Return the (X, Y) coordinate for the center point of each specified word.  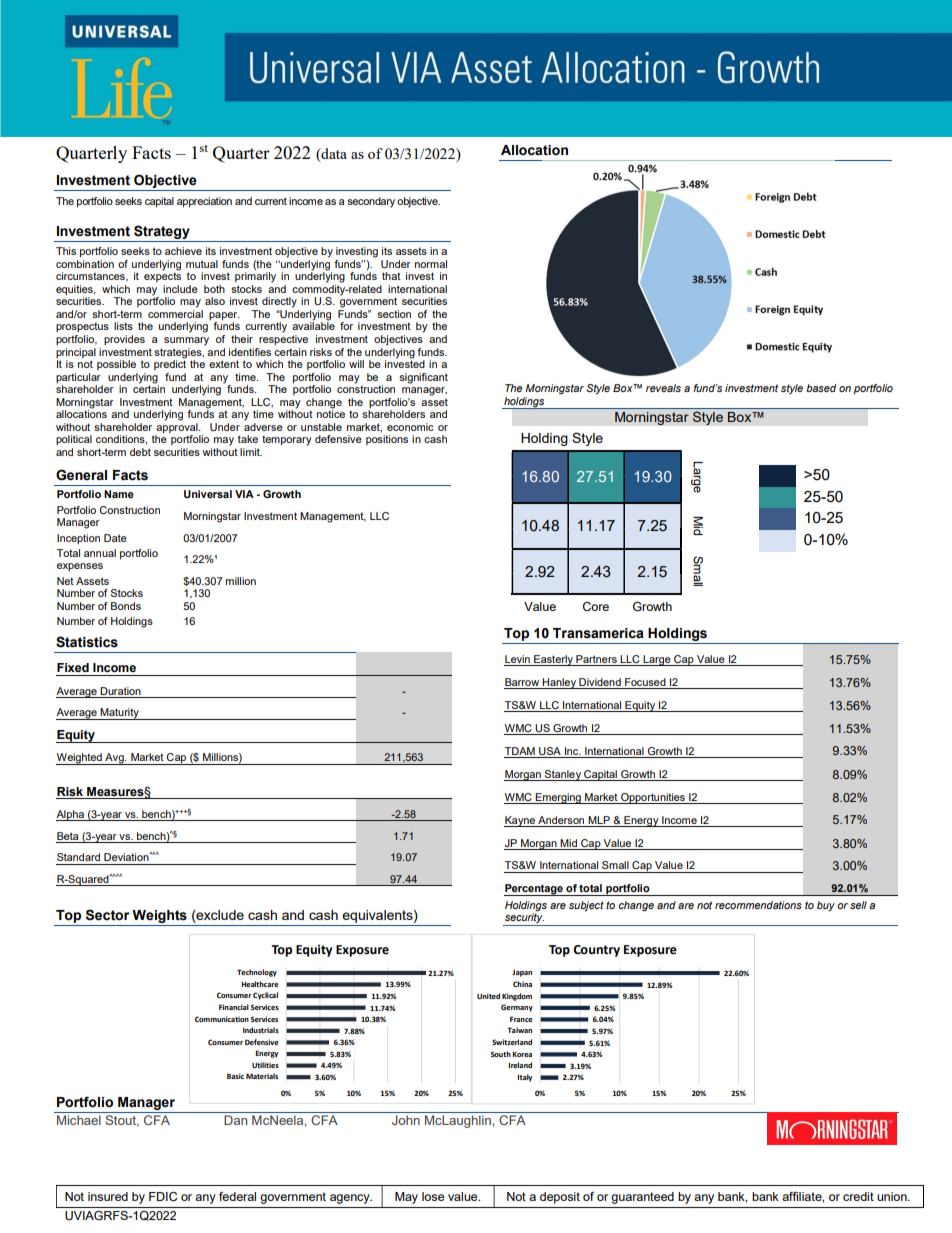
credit (858, 1196)
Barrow (523, 683)
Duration (120, 691)
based (821, 388)
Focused (645, 683)
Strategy (162, 232)
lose (433, 1196)
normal (431, 264)
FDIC (163, 1197)
